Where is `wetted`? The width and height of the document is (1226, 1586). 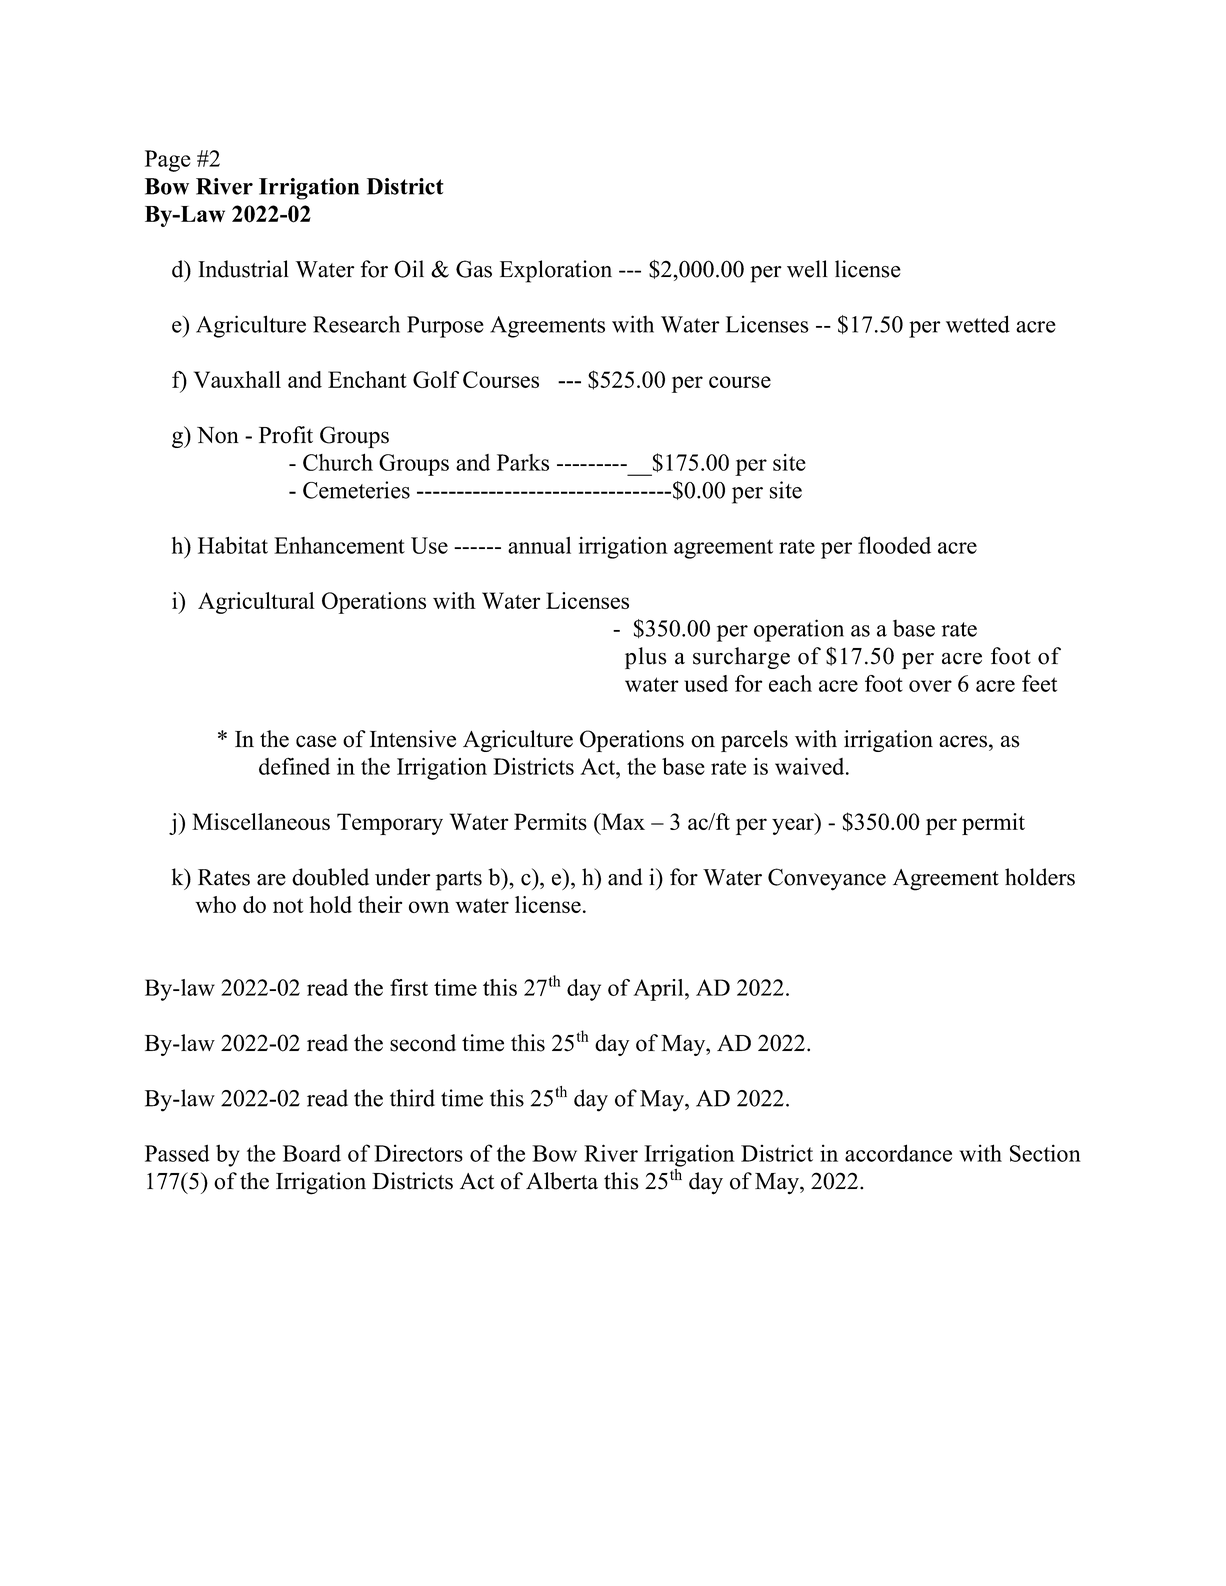 wetted is located at coordinates (978, 324).
